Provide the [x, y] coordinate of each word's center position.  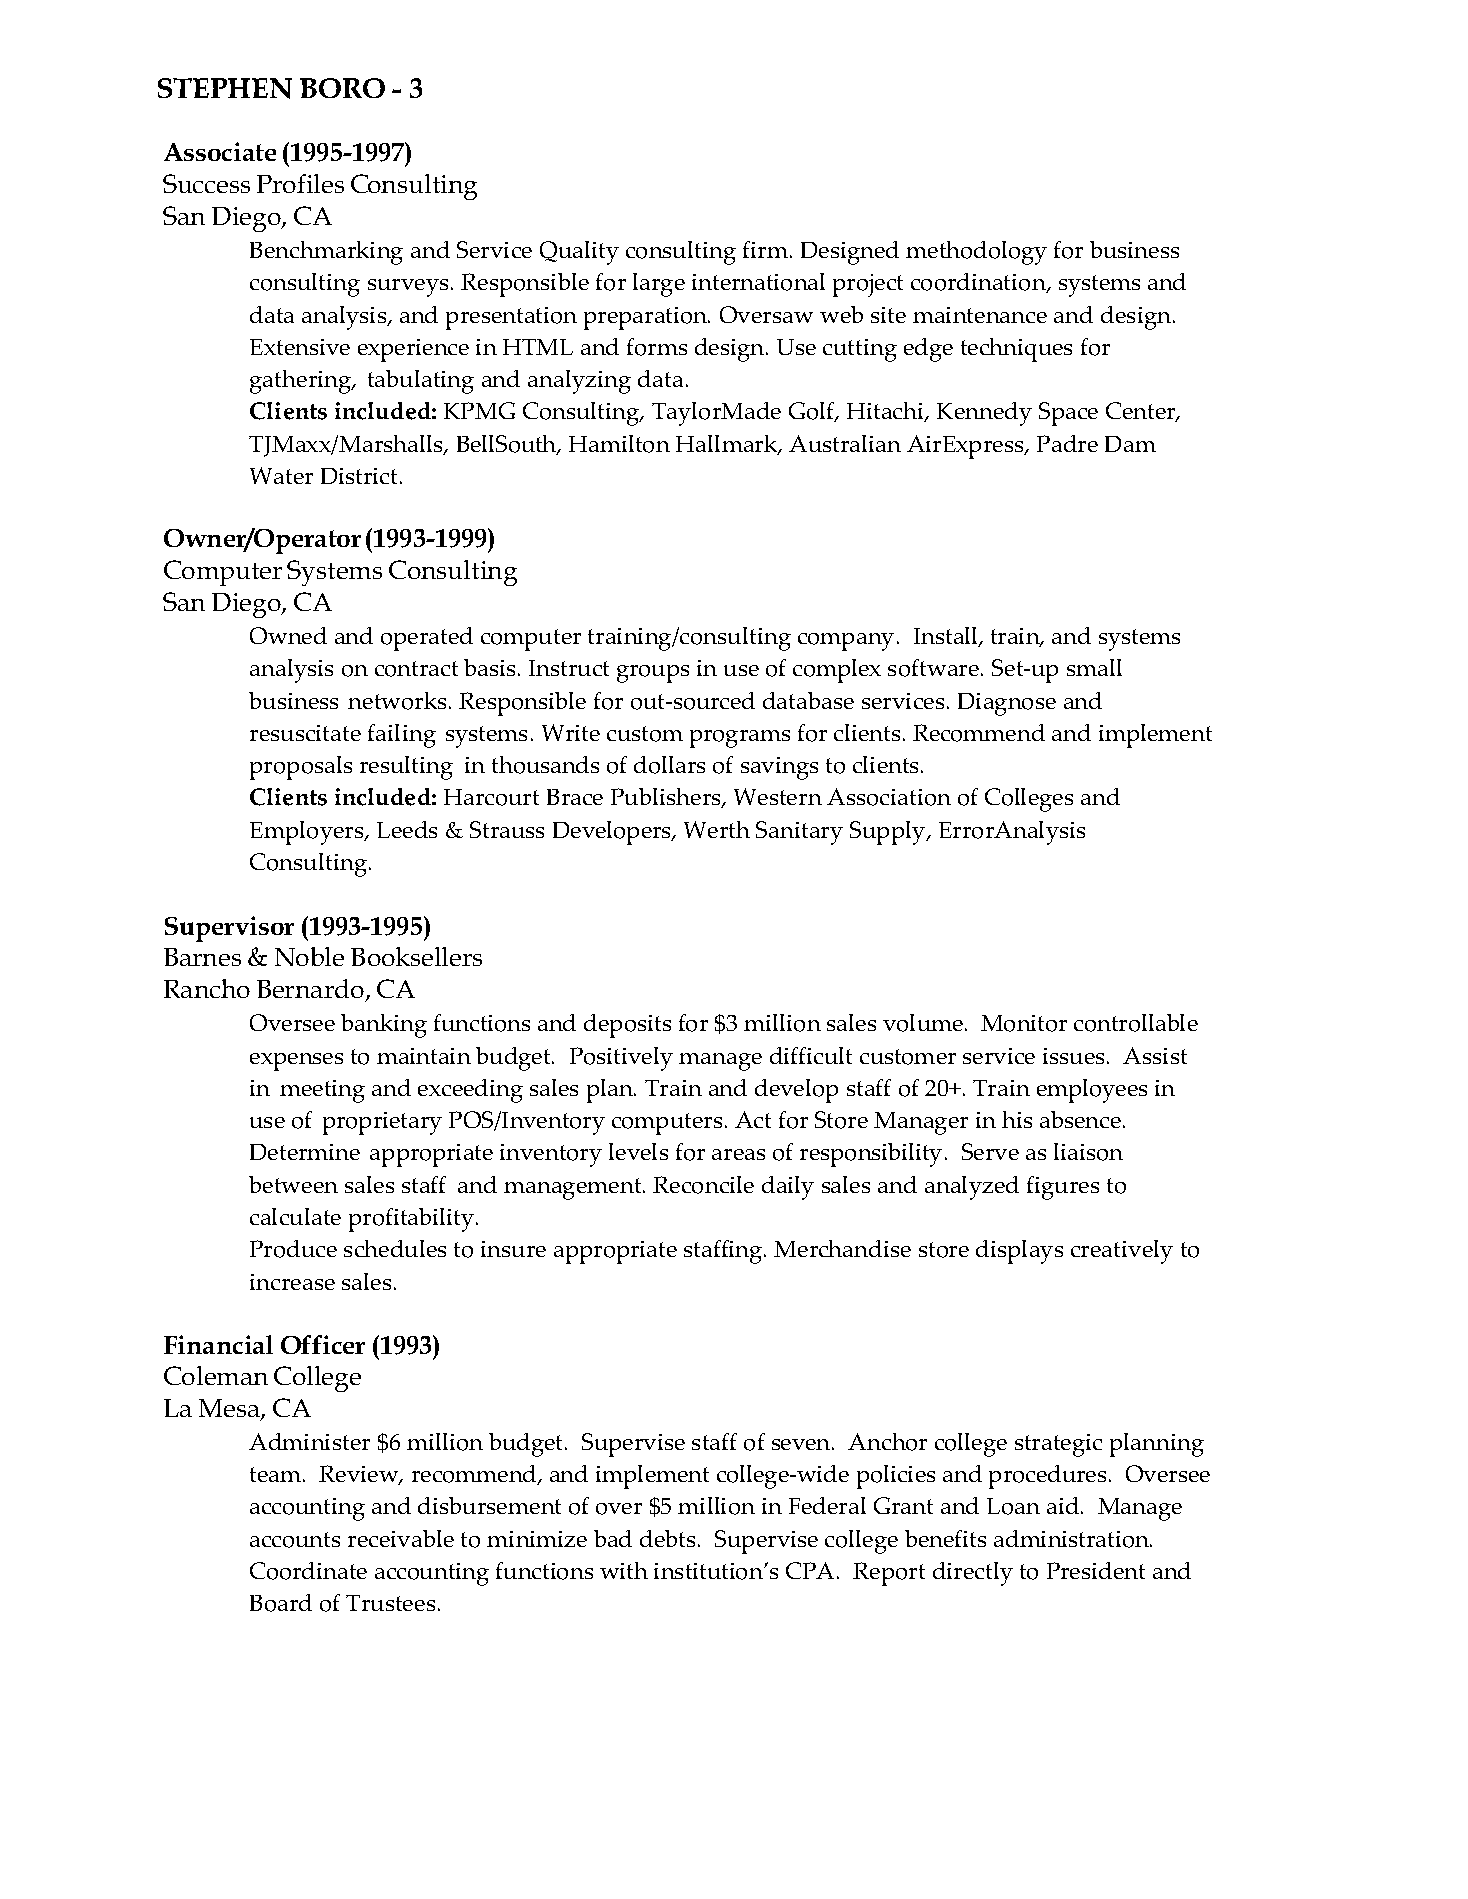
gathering [302, 382]
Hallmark [728, 445]
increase [292, 1282]
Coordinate [308, 1571]
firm [765, 249]
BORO [342, 88]
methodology [976, 253]
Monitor [1024, 1023]
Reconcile [703, 1185]
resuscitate [305, 733]
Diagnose [1007, 704]
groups [653, 674]
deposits [627, 1026]
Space [1068, 414]
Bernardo [312, 990]
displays [1019, 1252]
